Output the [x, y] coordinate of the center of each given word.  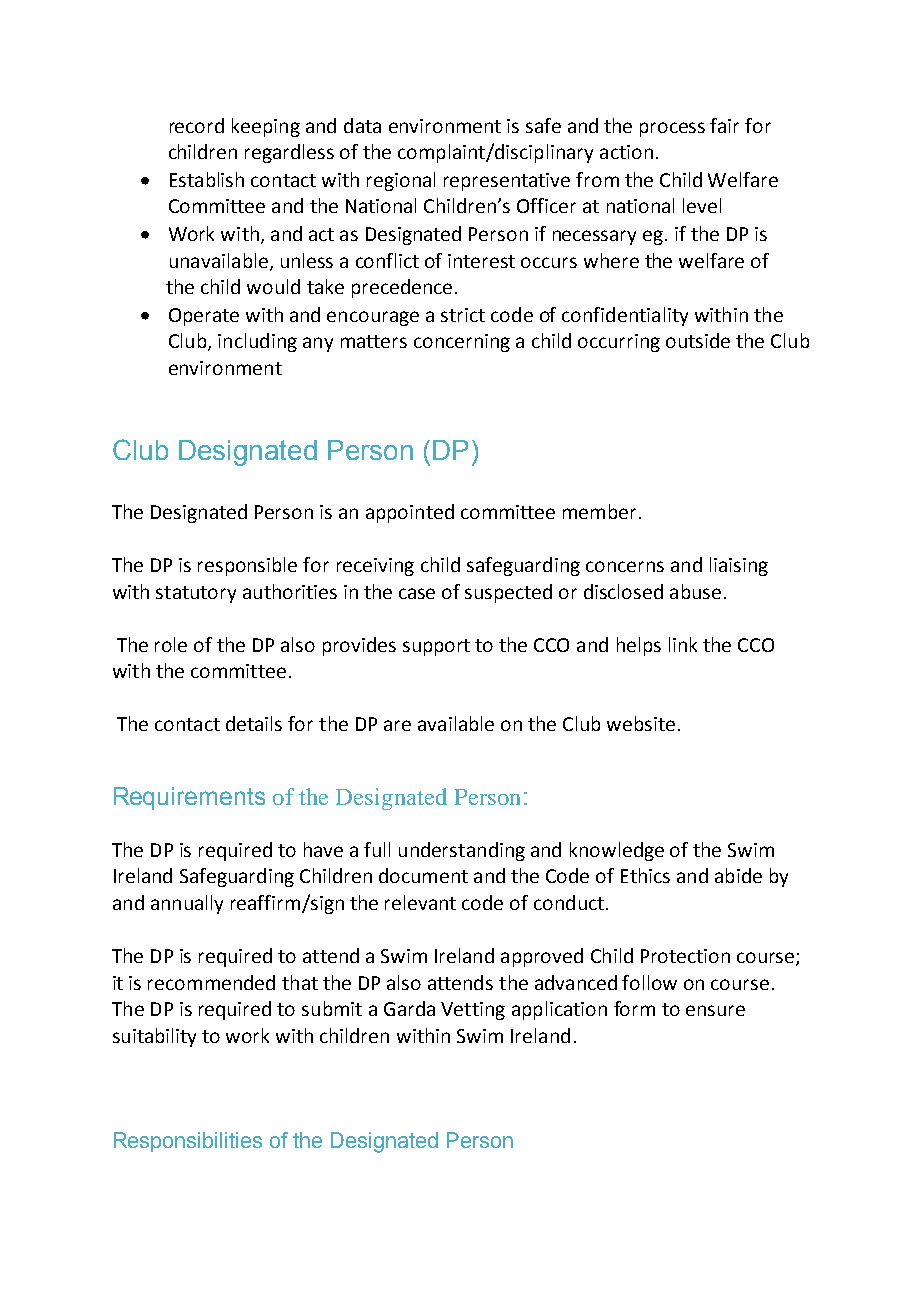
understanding [462, 851]
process [672, 129]
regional [401, 181]
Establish [207, 179]
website [641, 723]
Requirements [189, 798]
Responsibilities [188, 1142]
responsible [247, 566]
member [599, 511]
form [634, 1008]
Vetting [473, 1011]
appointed [410, 513]
